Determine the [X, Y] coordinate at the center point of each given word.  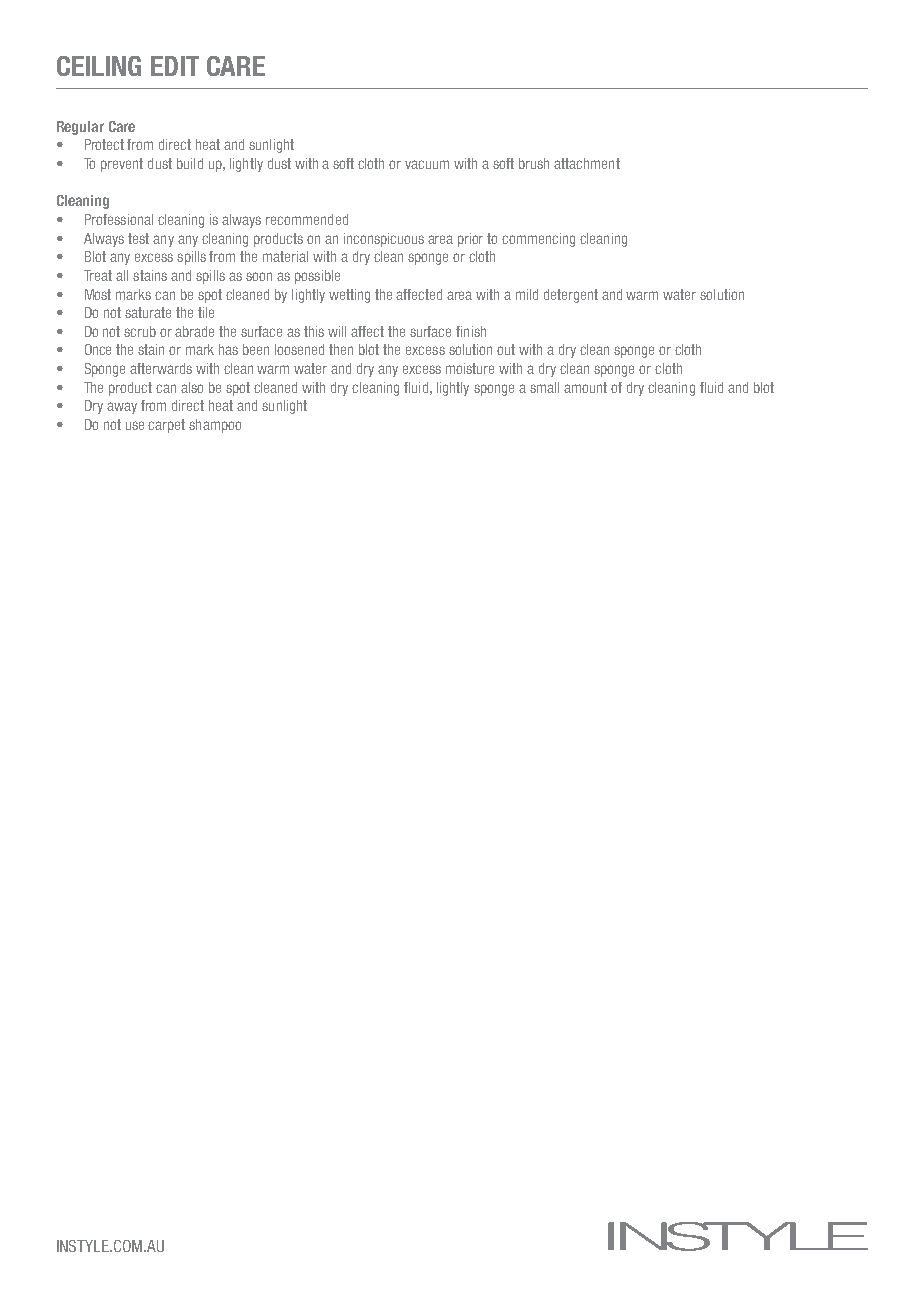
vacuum [427, 164]
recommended [307, 219]
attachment [587, 163]
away [122, 408]
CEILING [99, 66]
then [341, 349]
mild [527, 294]
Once [98, 349]
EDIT [175, 66]
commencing [538, 240]
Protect [104, 144]
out [506, 349]
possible [317, 277]
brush [534, 163]
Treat [98, 275]
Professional [119, 219]
